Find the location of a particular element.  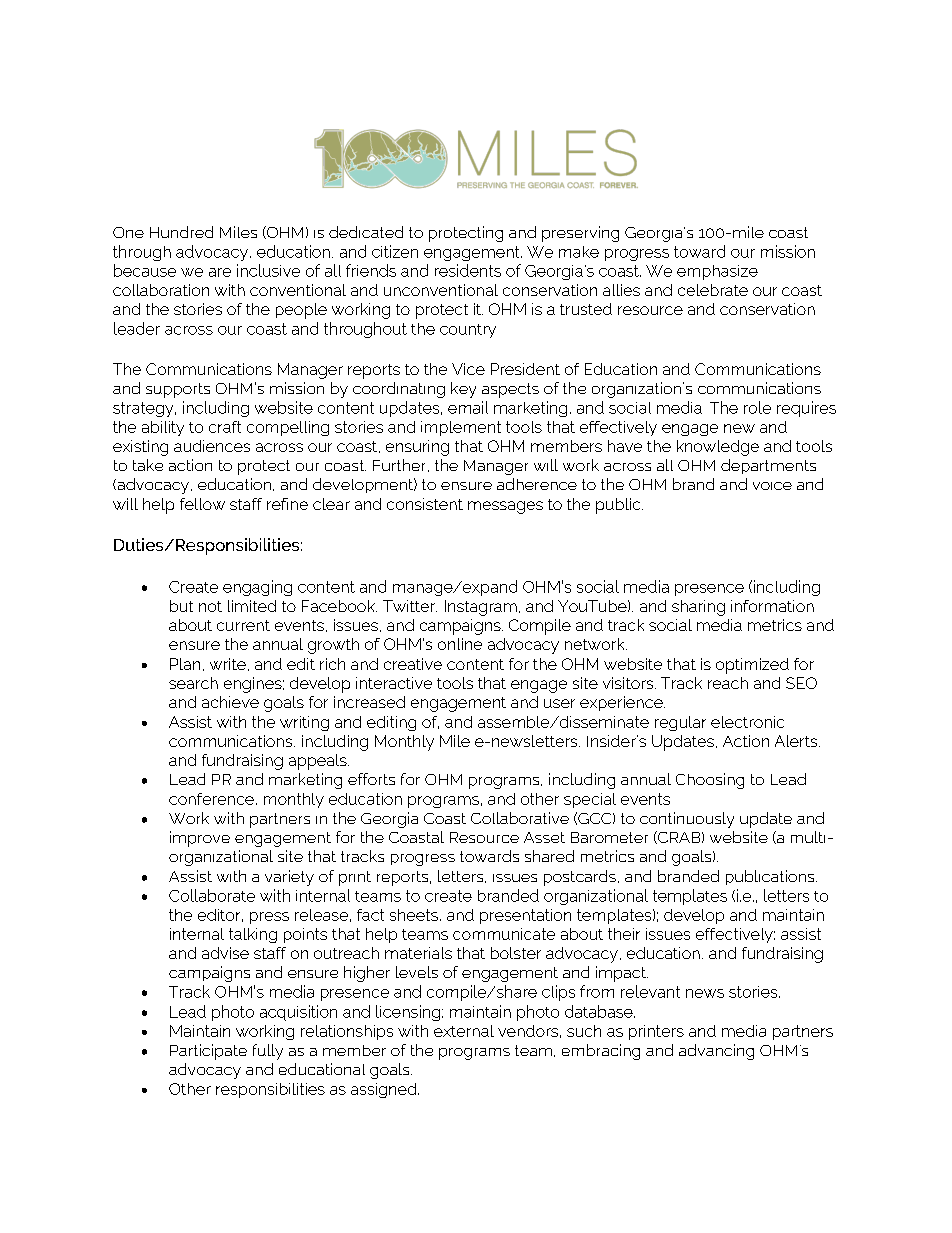

emphasize is located at coordinates (717, 272).
